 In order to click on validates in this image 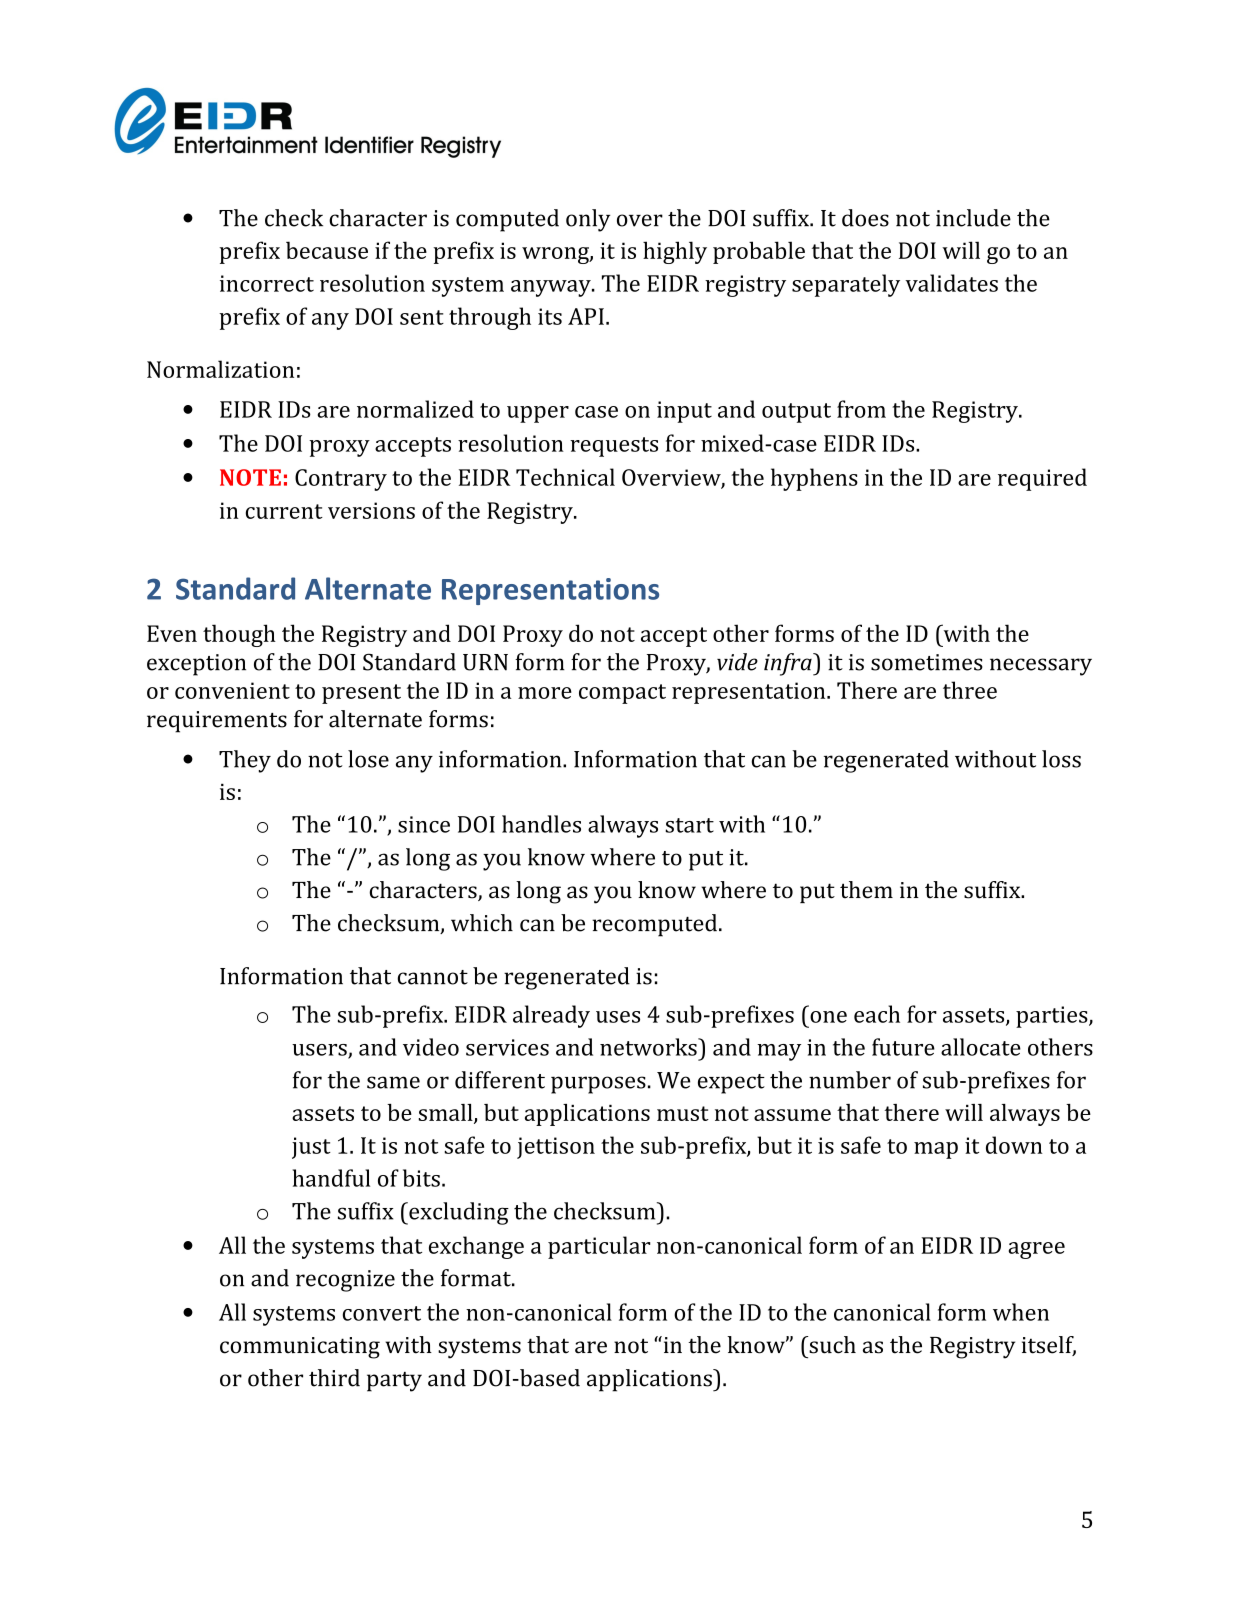, I will do `click(951, 283)`.
